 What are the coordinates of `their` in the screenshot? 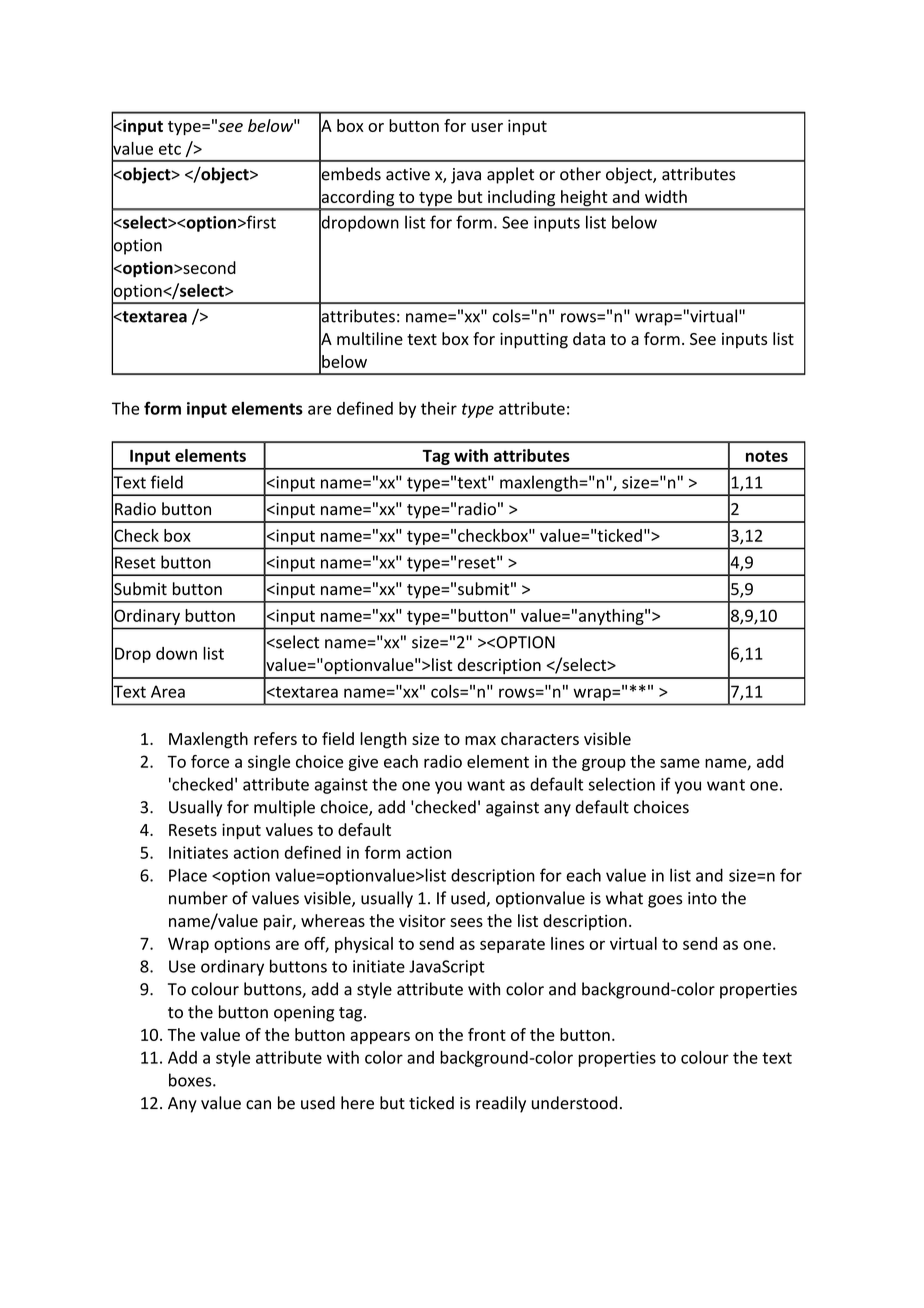 It's located at (439, 408).
